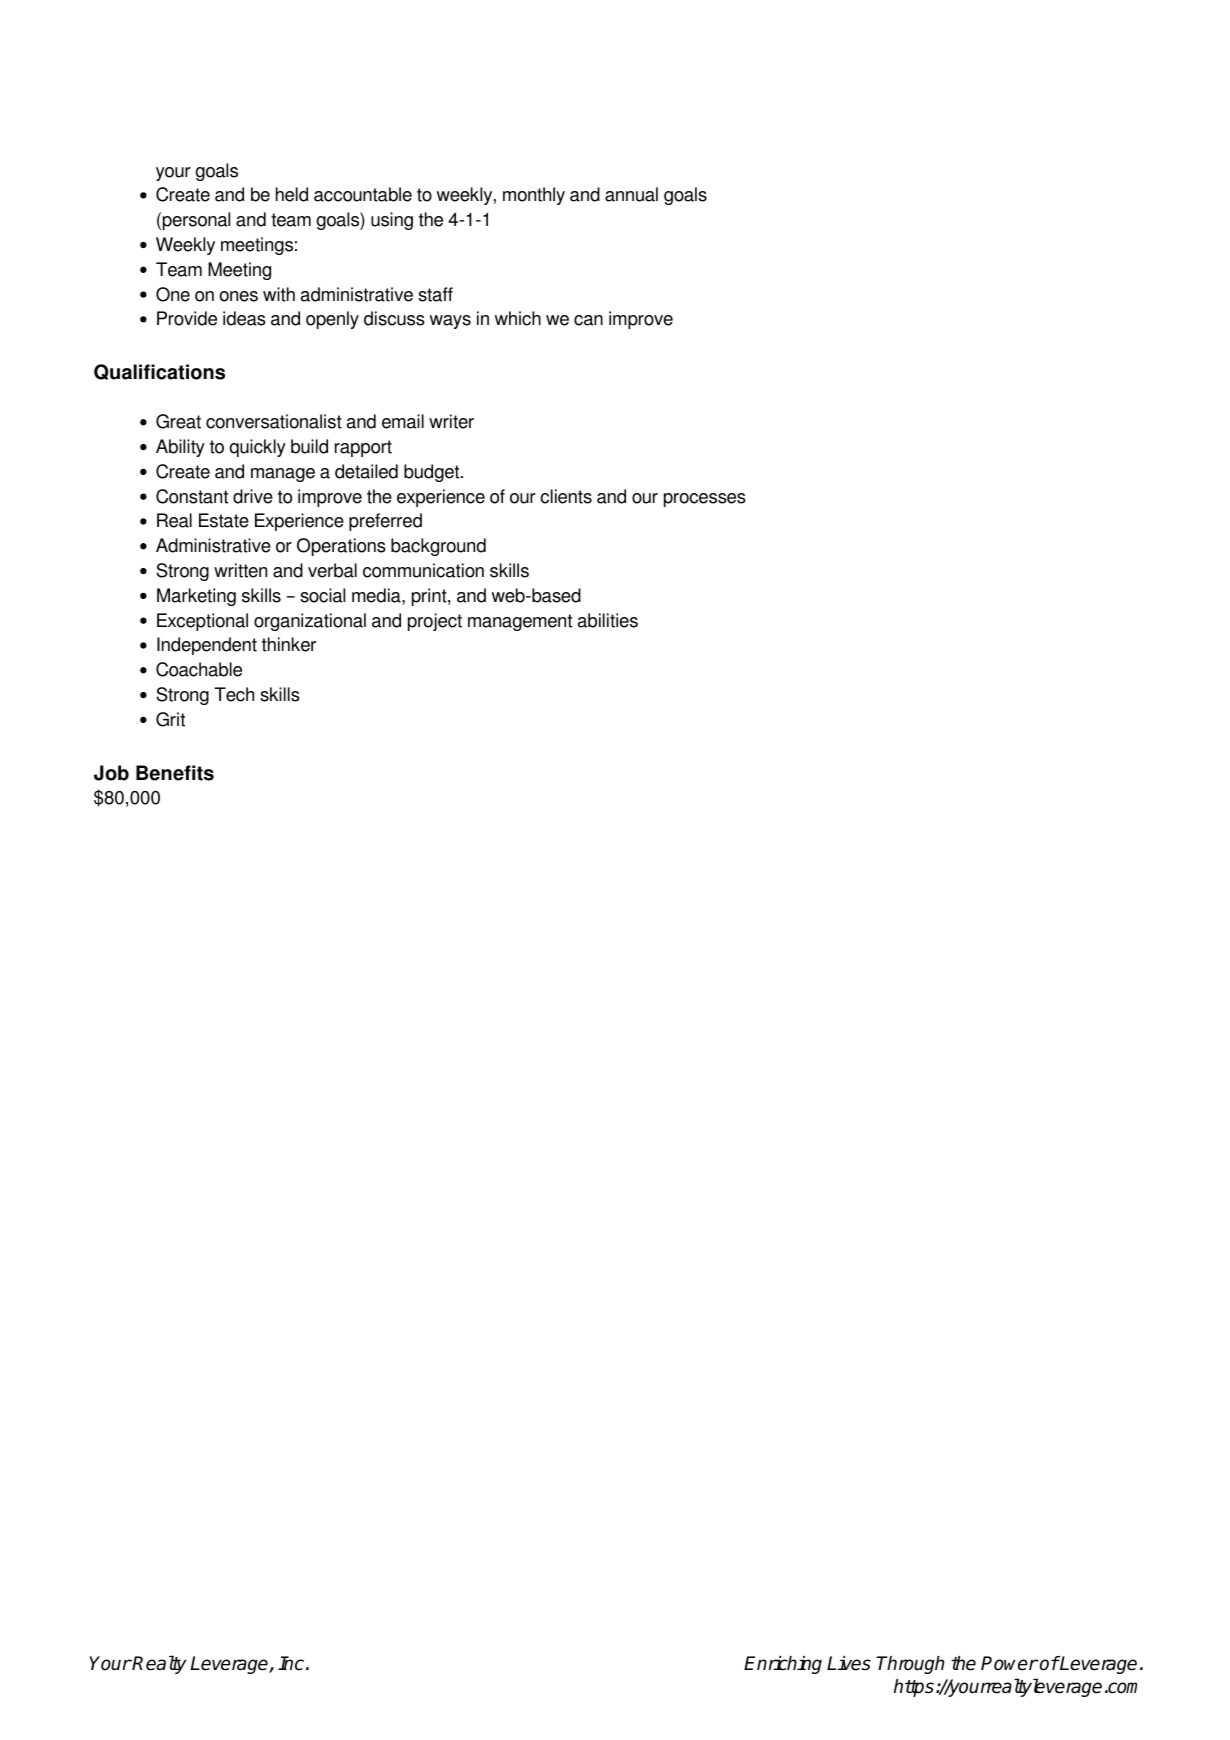  Describe the element at coordinates (910, 1665) in the image. I see `Through` at that location.
